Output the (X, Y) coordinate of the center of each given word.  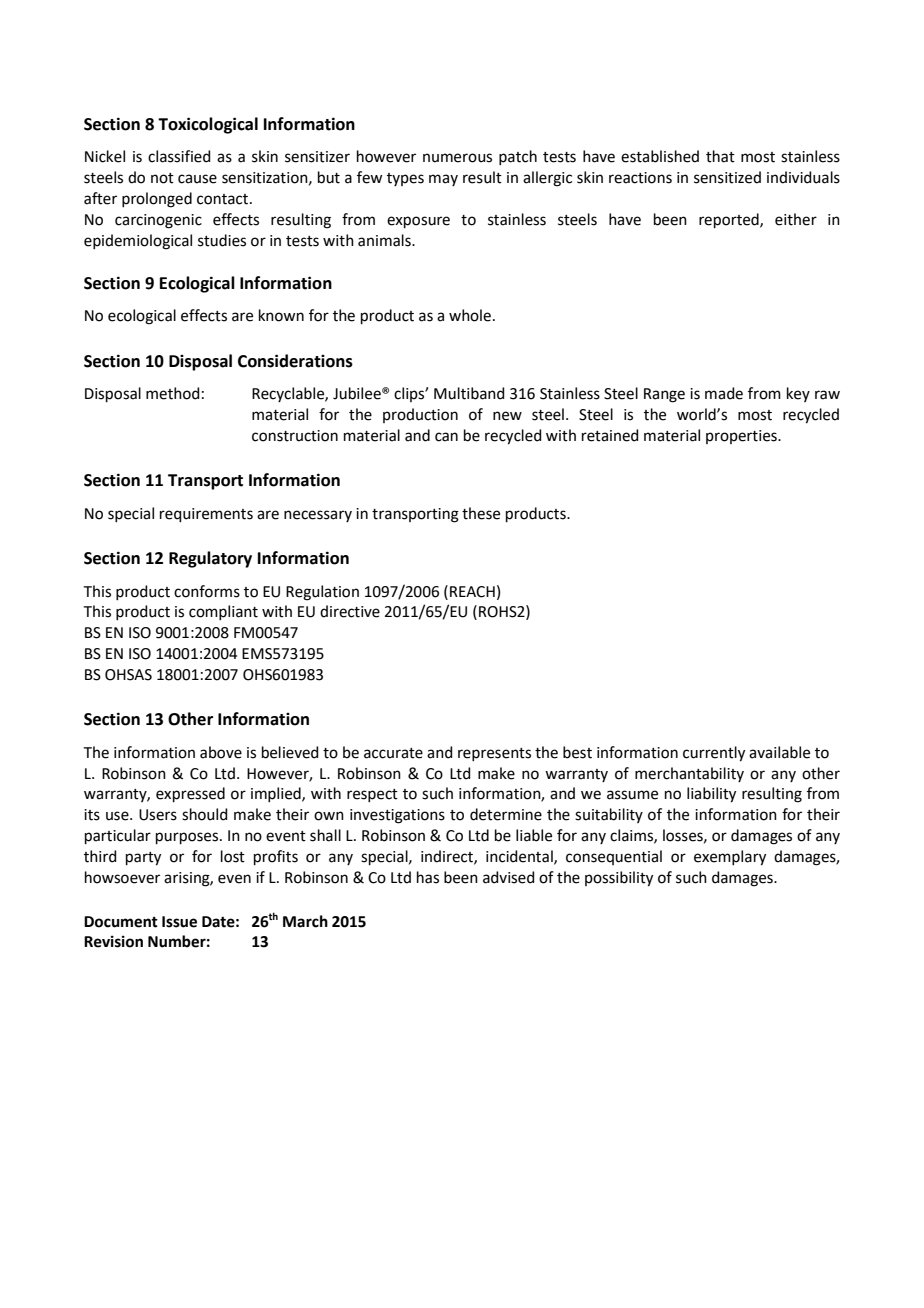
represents (494, 754)
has (428, 877)
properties (742, 437)
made (724, 393)
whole (470, 315)
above (221, 752)
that (720, 156)
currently (714, 754)
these (481, 513)
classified (179, 156)
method (173, 393)
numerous (457, 158)
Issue (179, 922)
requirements (206, 515)
